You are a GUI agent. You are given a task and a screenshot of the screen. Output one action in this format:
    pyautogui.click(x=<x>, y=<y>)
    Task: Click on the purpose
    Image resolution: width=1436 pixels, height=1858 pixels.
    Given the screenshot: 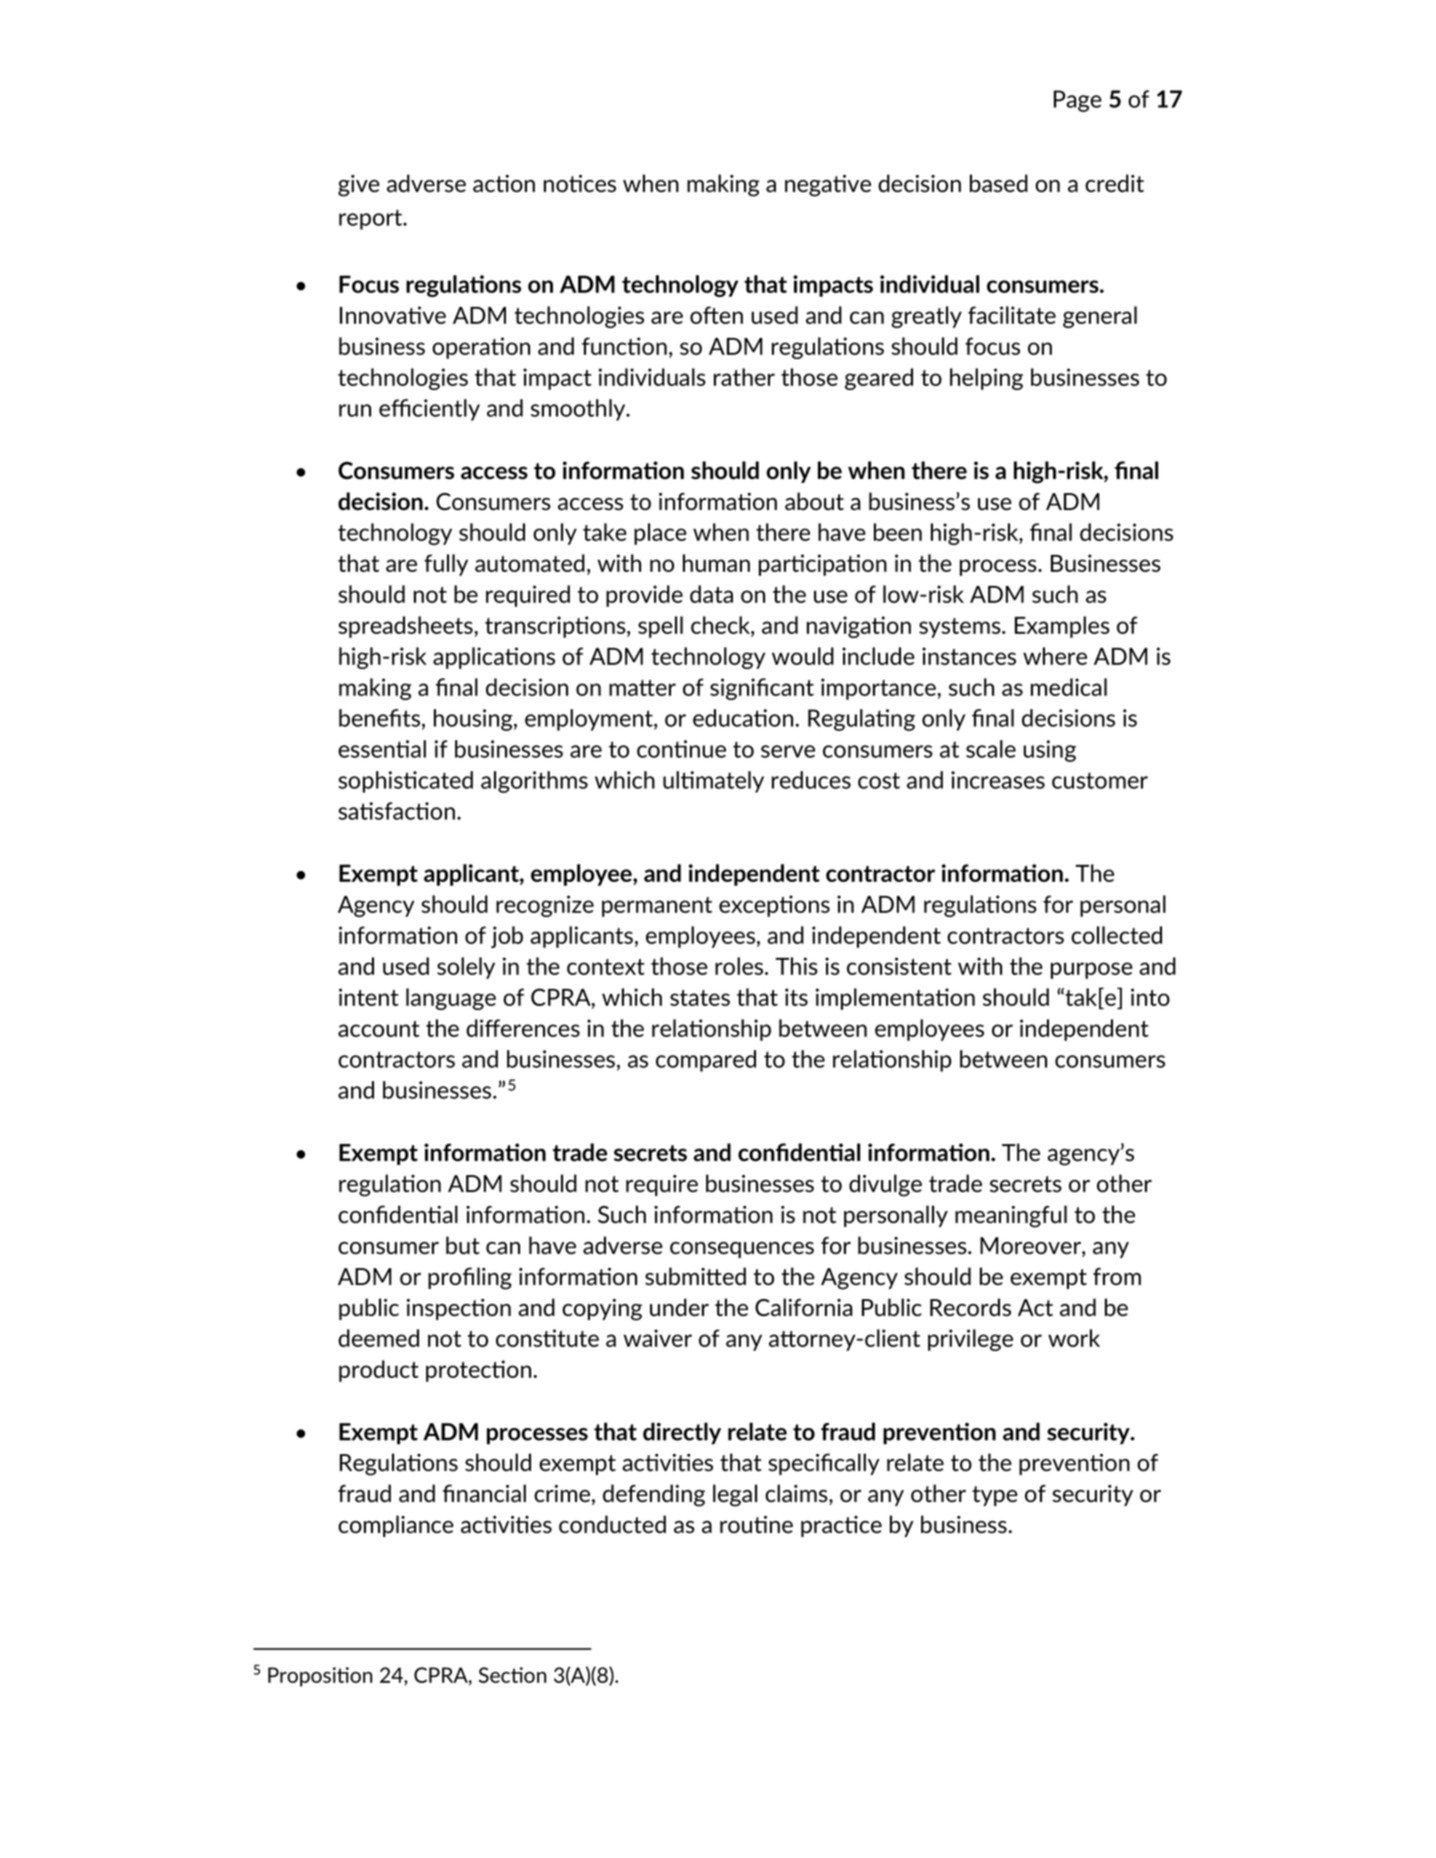 What is the action you would take?
    pyautogui.click(x=1092, y=970)
